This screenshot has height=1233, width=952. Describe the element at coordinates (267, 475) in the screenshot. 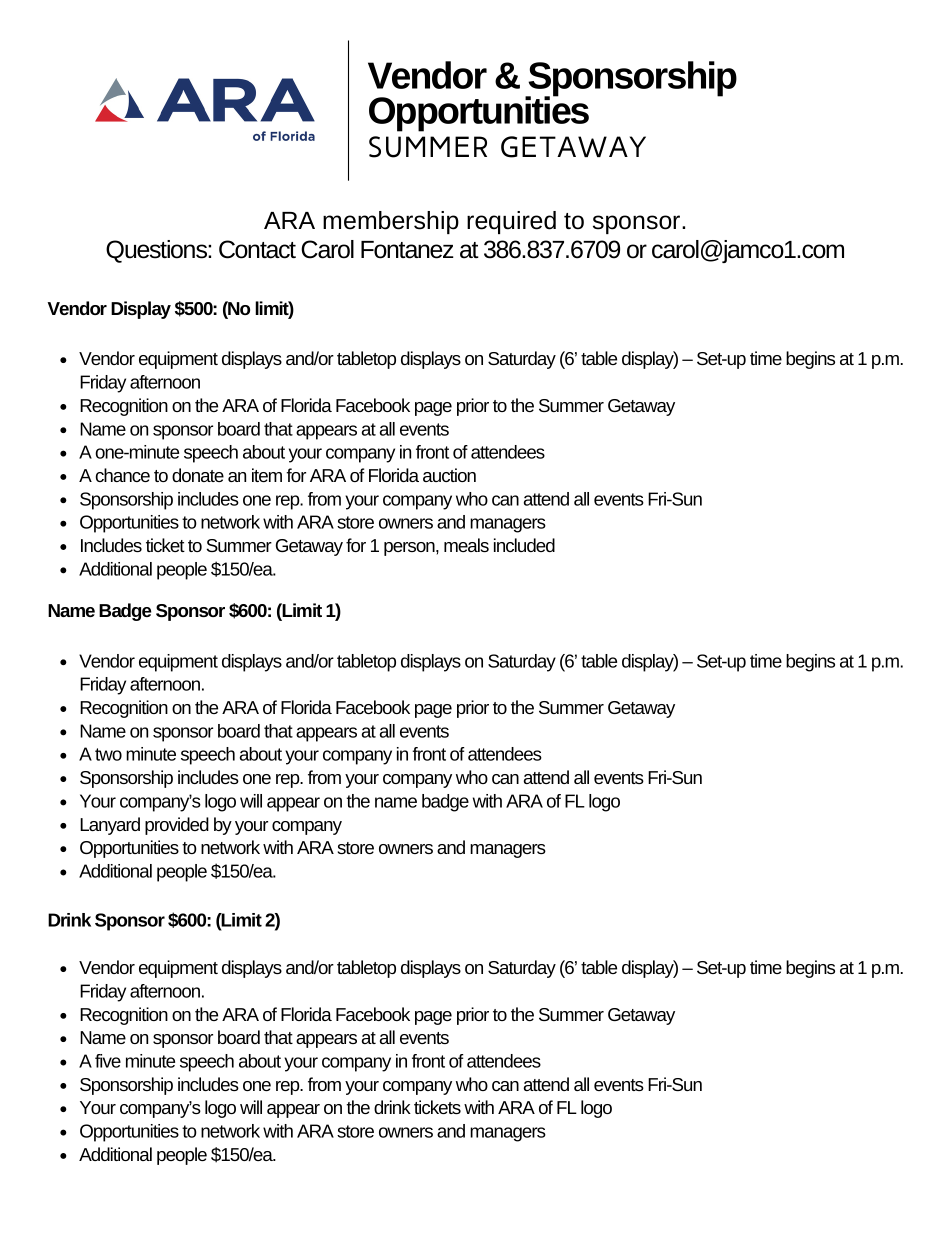

I see `item` at that location.
